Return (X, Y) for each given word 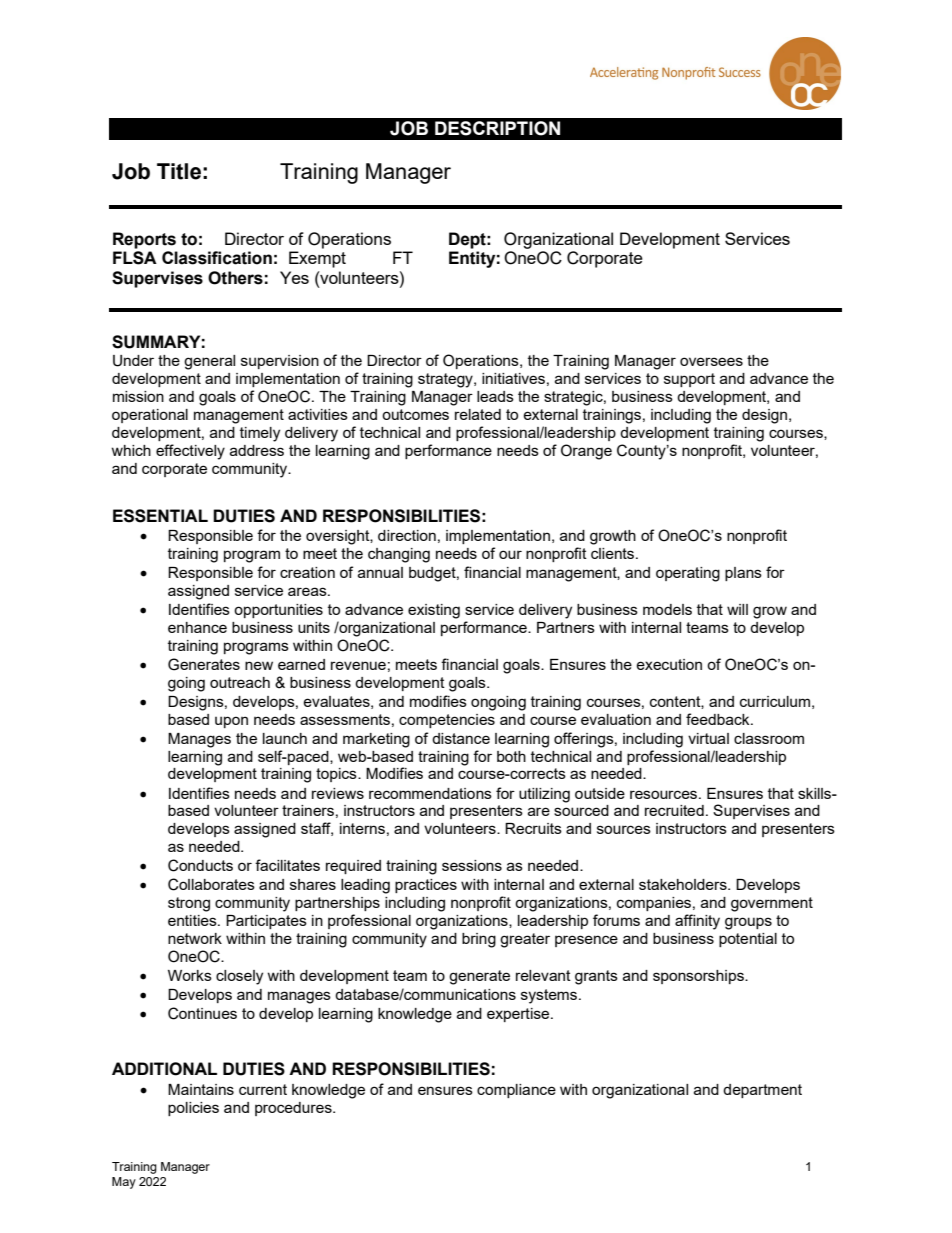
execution (669, 664)
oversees (711, 361)
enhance (197, 627)
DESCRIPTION (497, 128)
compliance (516, 1091)
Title (179, 171)
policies (193, 1109)
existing (434, 611)
